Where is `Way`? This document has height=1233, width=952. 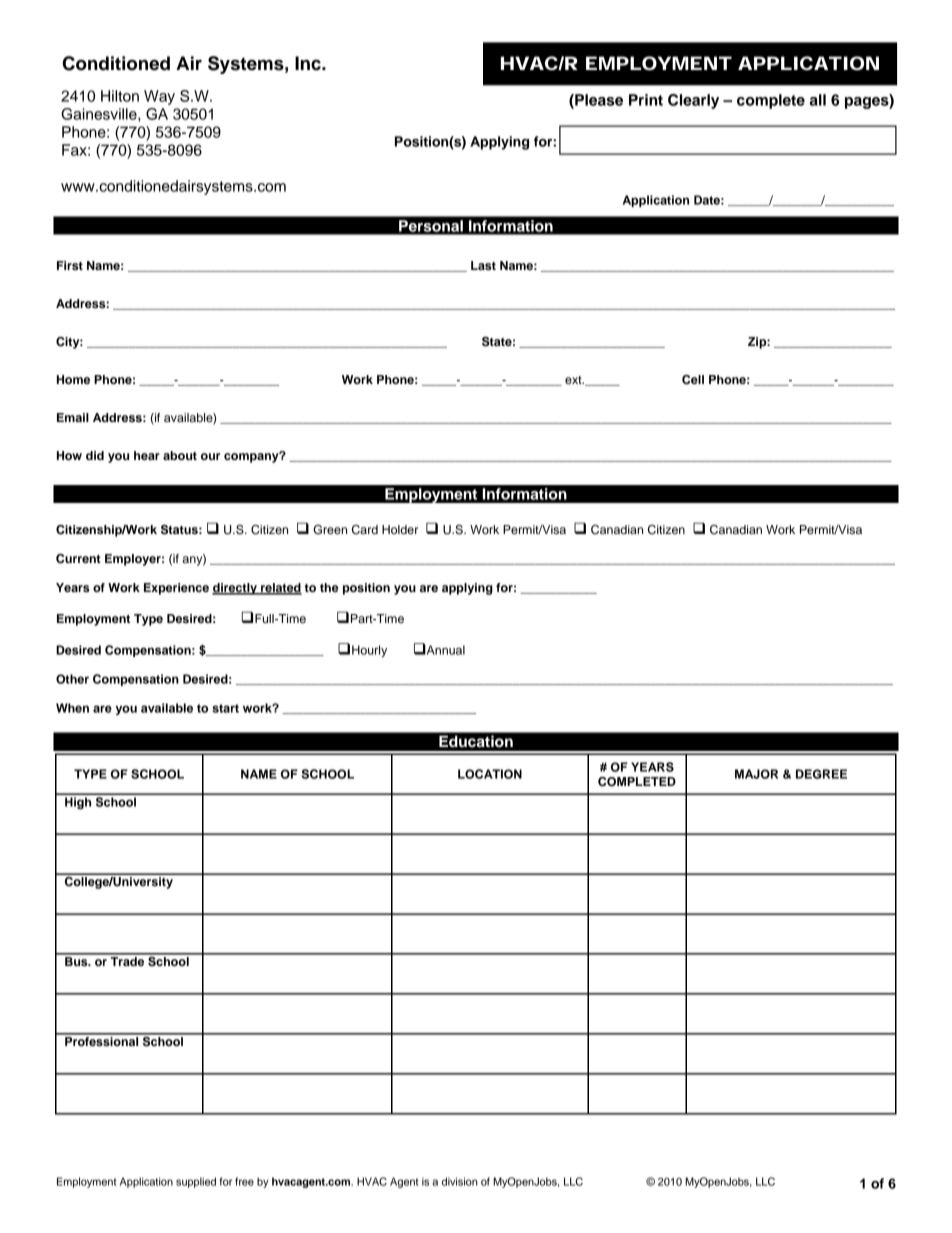 Way is located at coordinates (159, 97).
